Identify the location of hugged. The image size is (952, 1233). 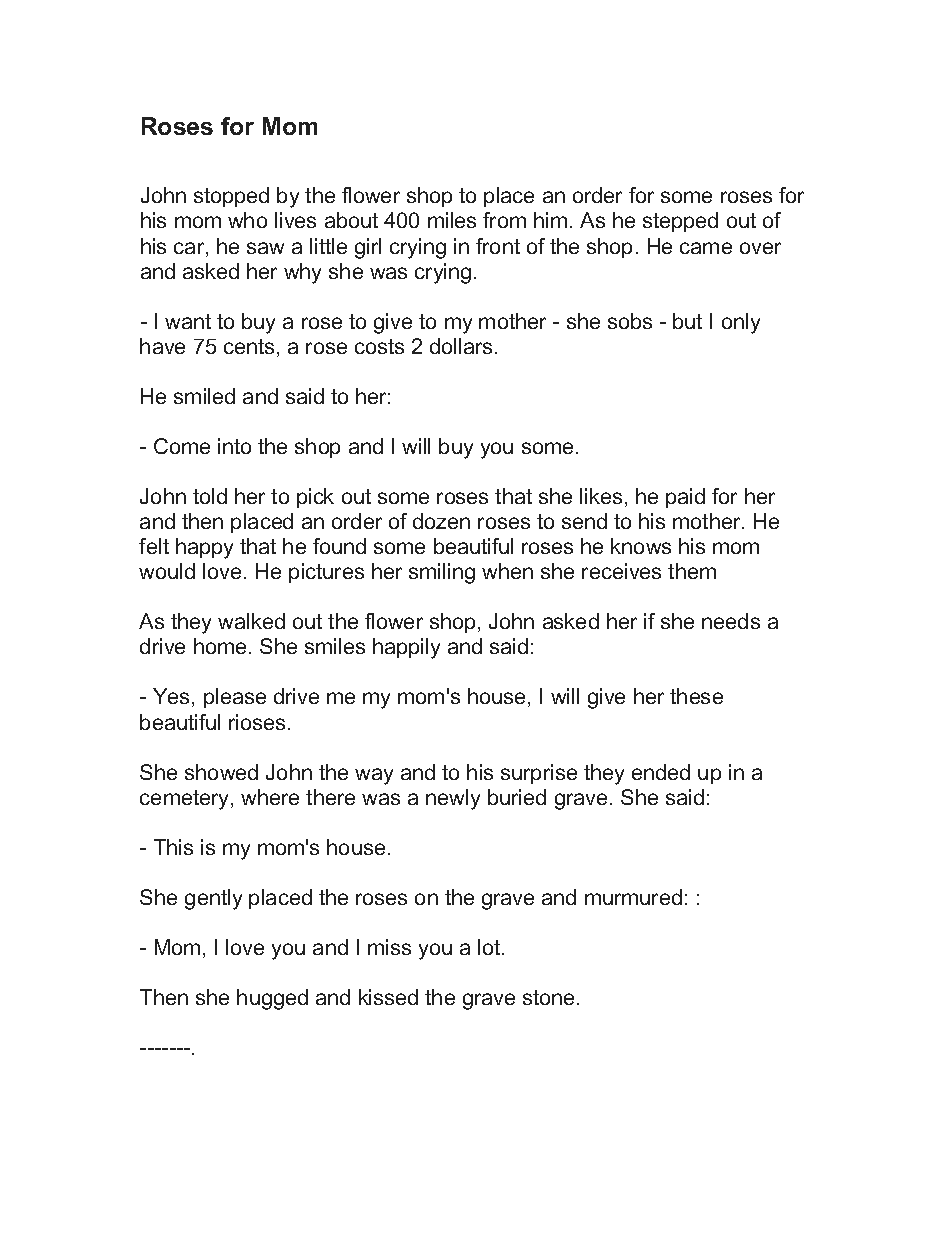
(272, 999).
